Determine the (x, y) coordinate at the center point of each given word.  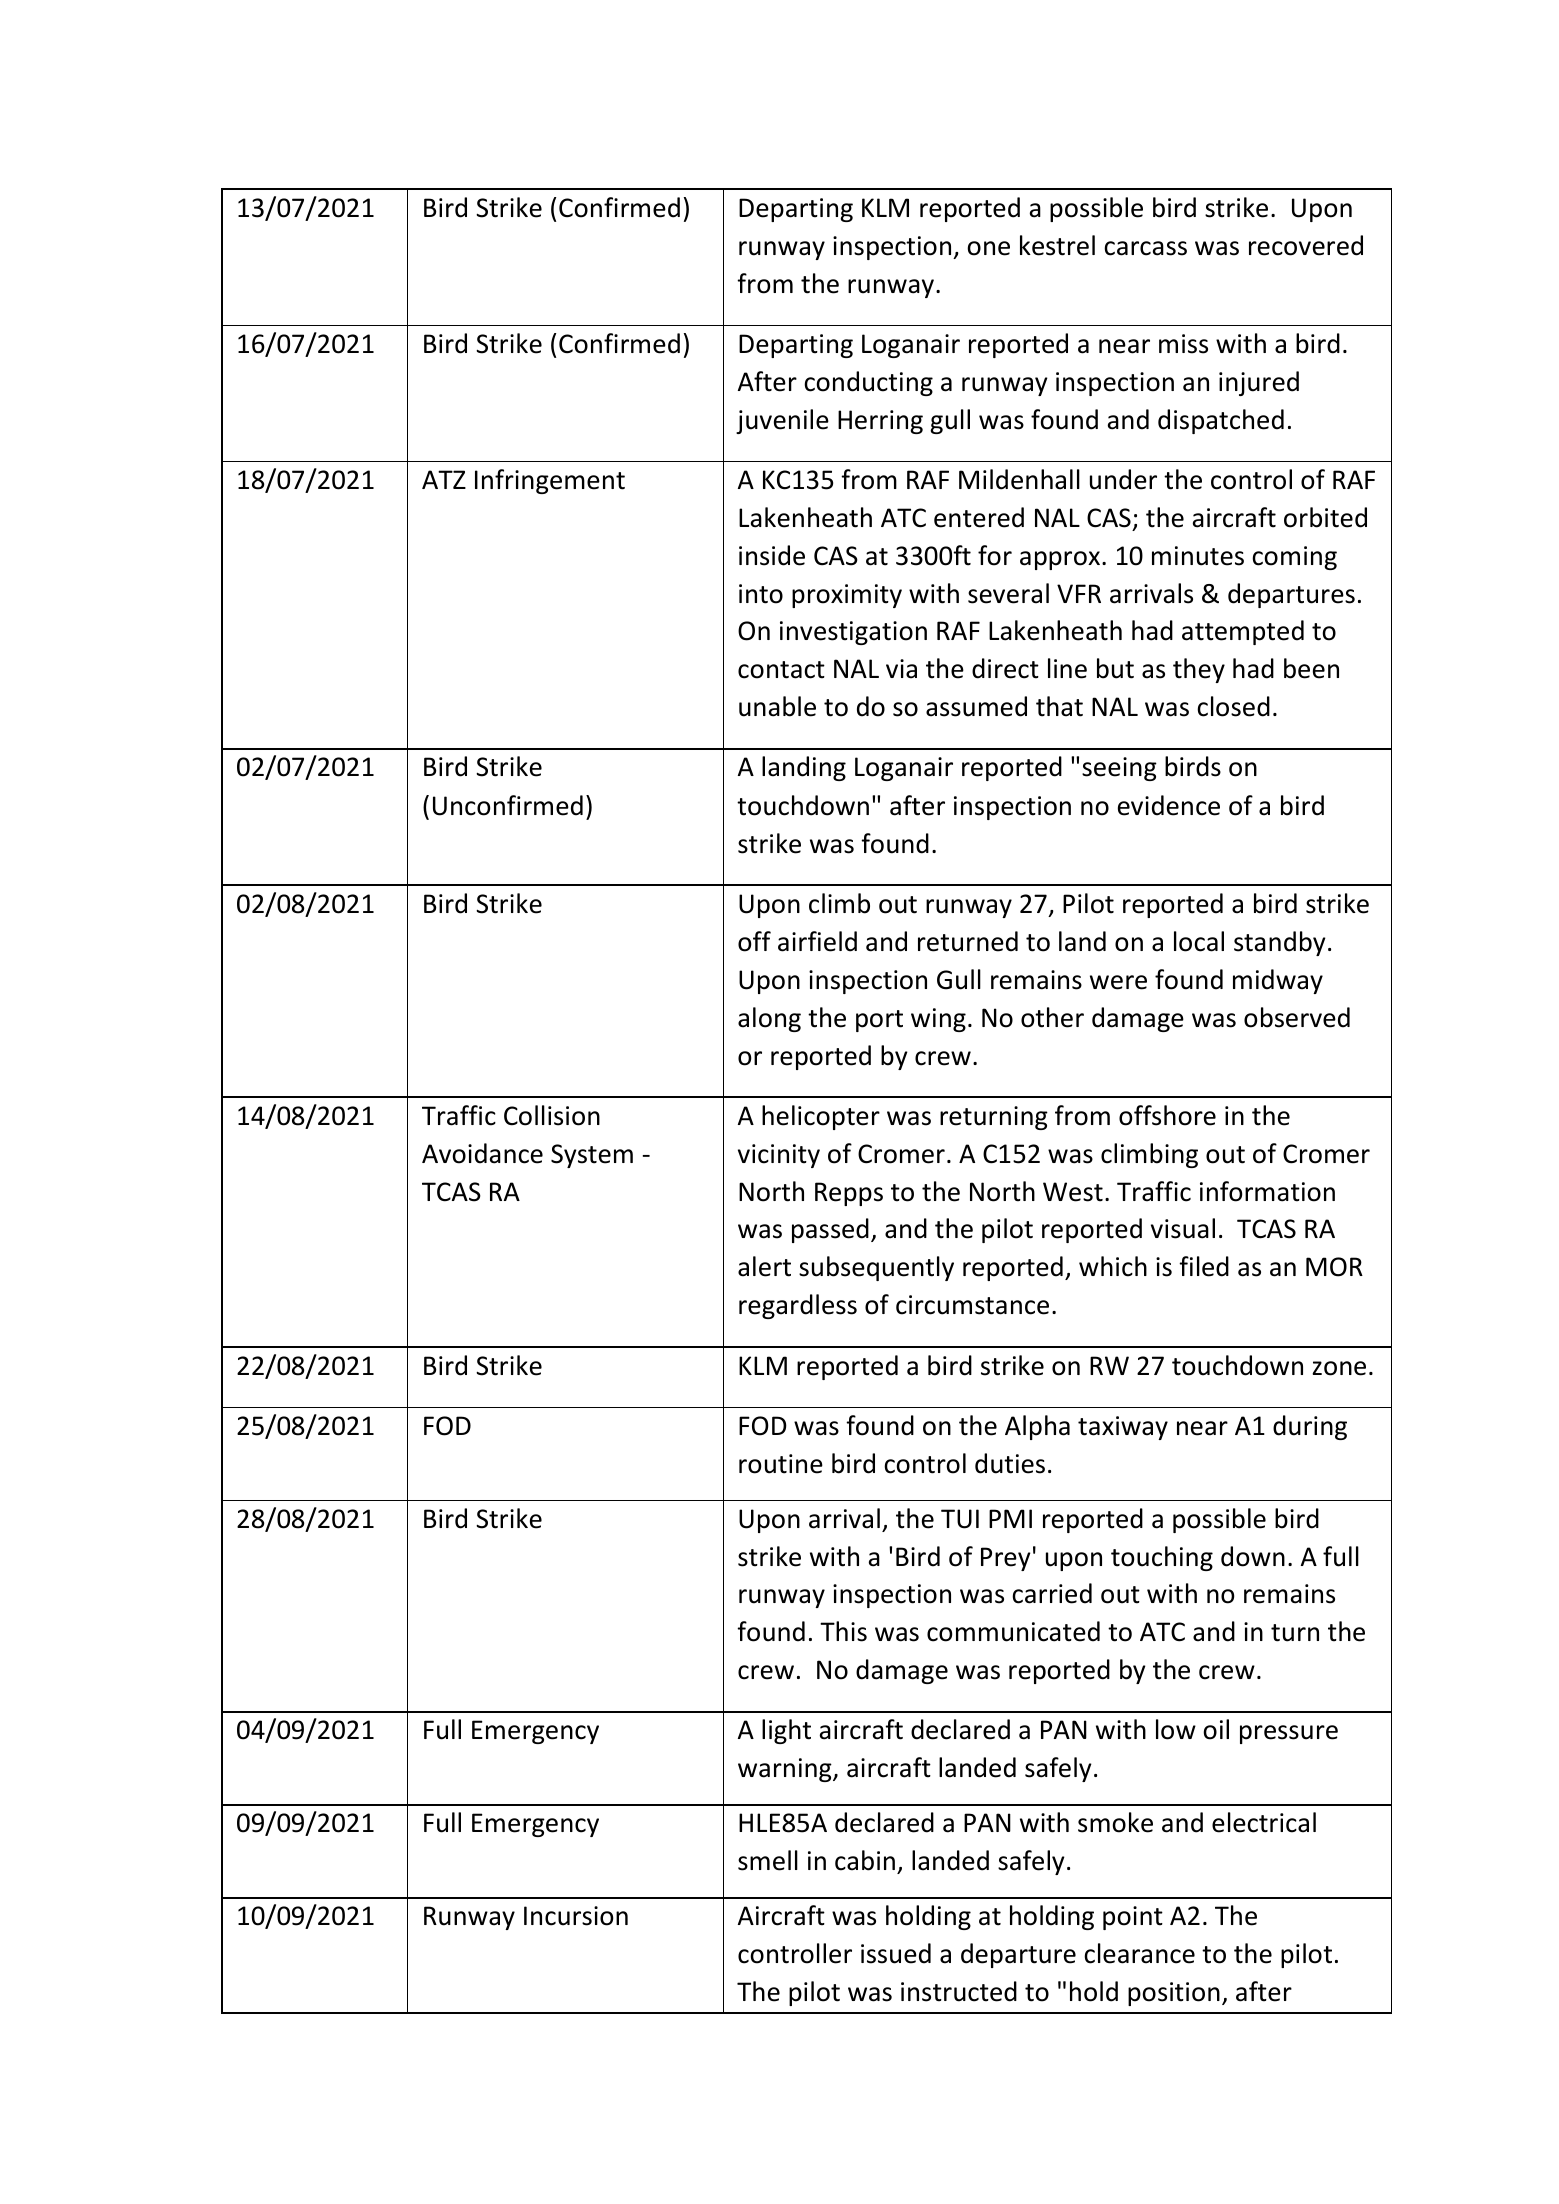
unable (777, 706)
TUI (960, 1519)
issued (896, 1953)
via (901, 669)
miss (1183, 344)
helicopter (821, 1117)
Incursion (576, 1916)
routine (781, 1464)
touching (1162, 1558)
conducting (868, 383)
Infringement (550, 481)
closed (1233, 706)
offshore (1167, 1115)
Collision (552, 1115)
